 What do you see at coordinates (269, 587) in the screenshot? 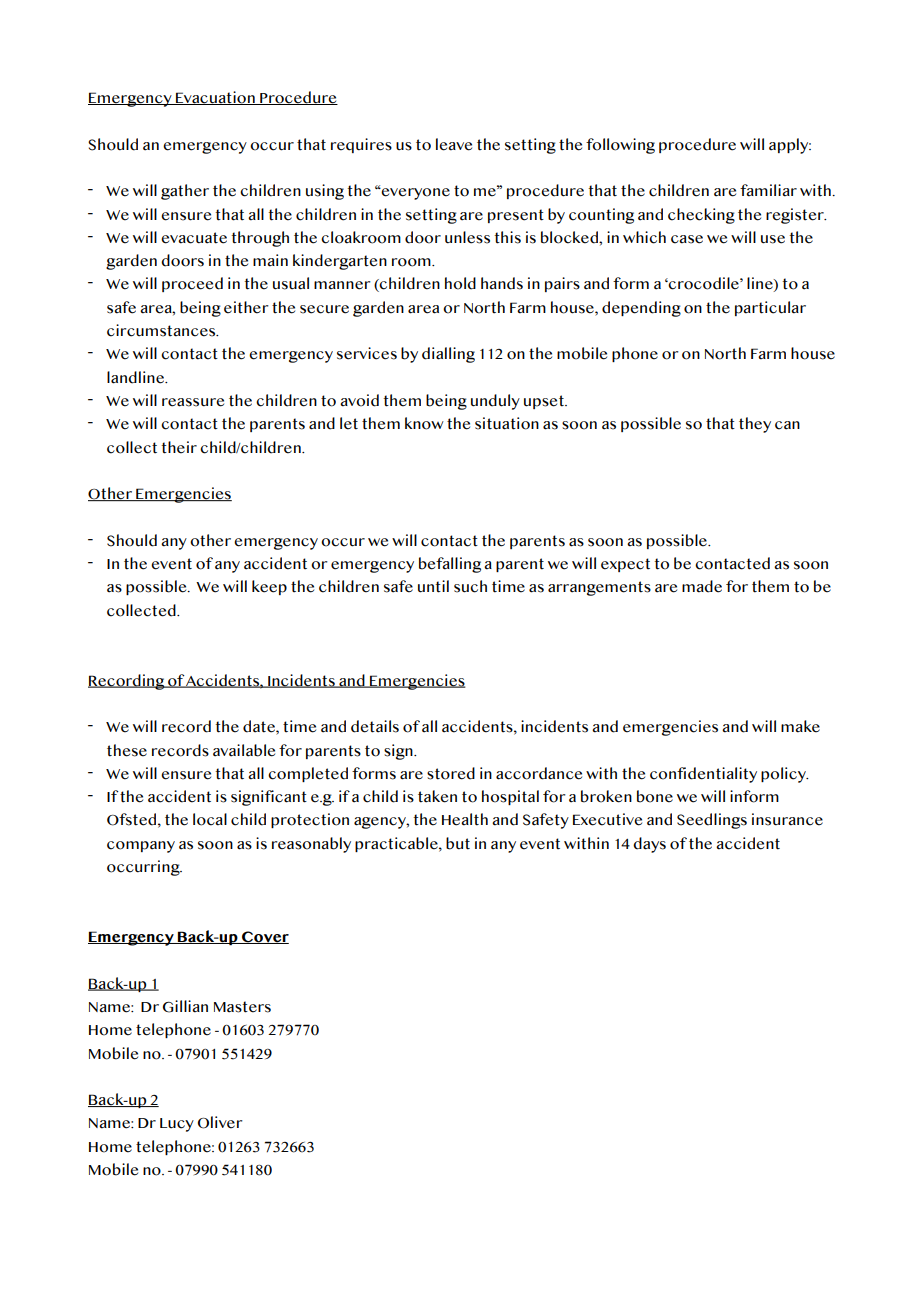
I see `keep` at bounding box center [269, 587].
